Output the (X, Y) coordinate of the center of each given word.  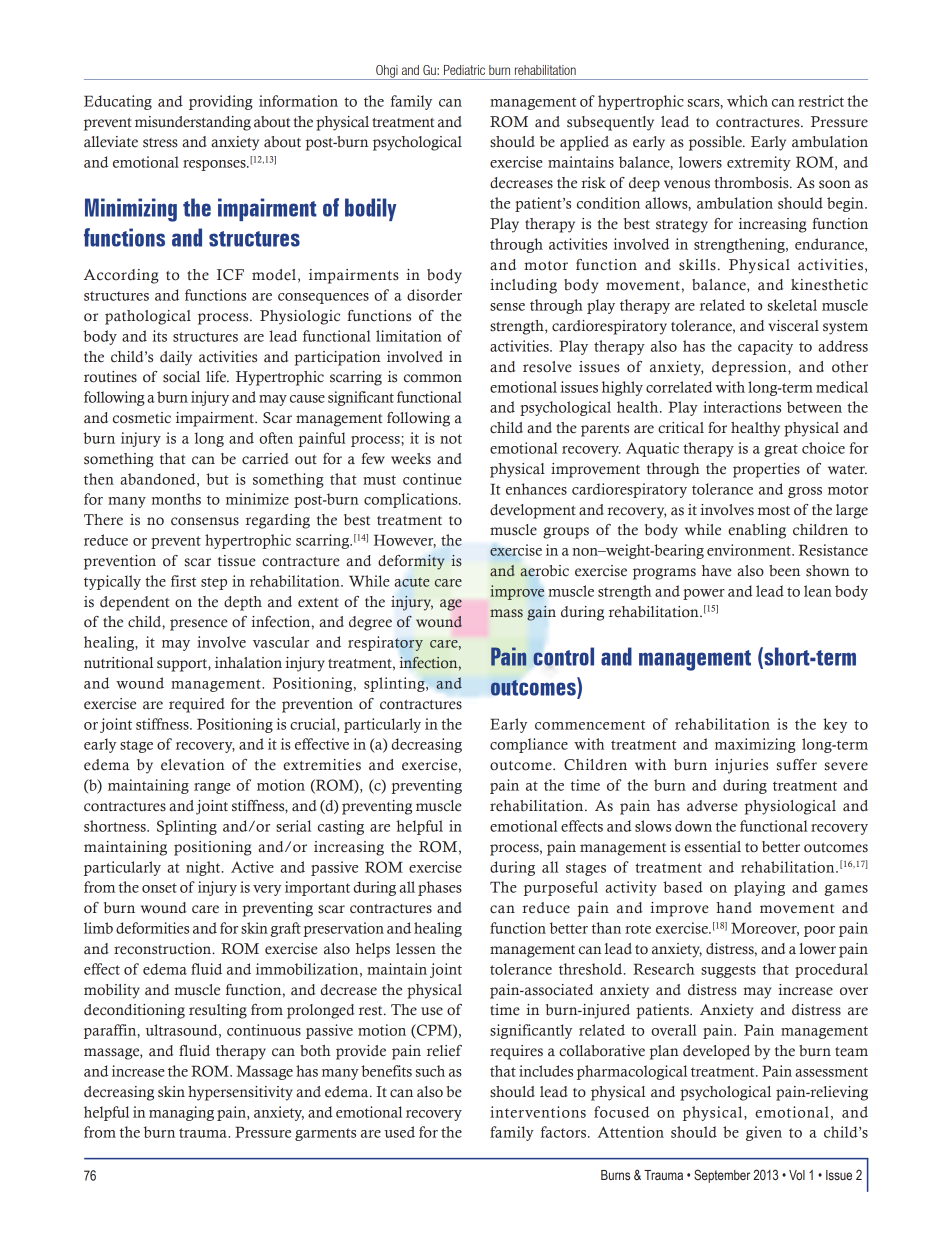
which (747, 101)
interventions (538, 1112)
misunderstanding (193, 123)
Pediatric (464, 70)
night (204, 868)
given (764, 1133)
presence (199, 625)
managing (181, 1113)
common (433, 378)
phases (440, 888)
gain (541, 613)
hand (734, 908)
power (704, 594)
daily (176, 358)
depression (750, 368)
